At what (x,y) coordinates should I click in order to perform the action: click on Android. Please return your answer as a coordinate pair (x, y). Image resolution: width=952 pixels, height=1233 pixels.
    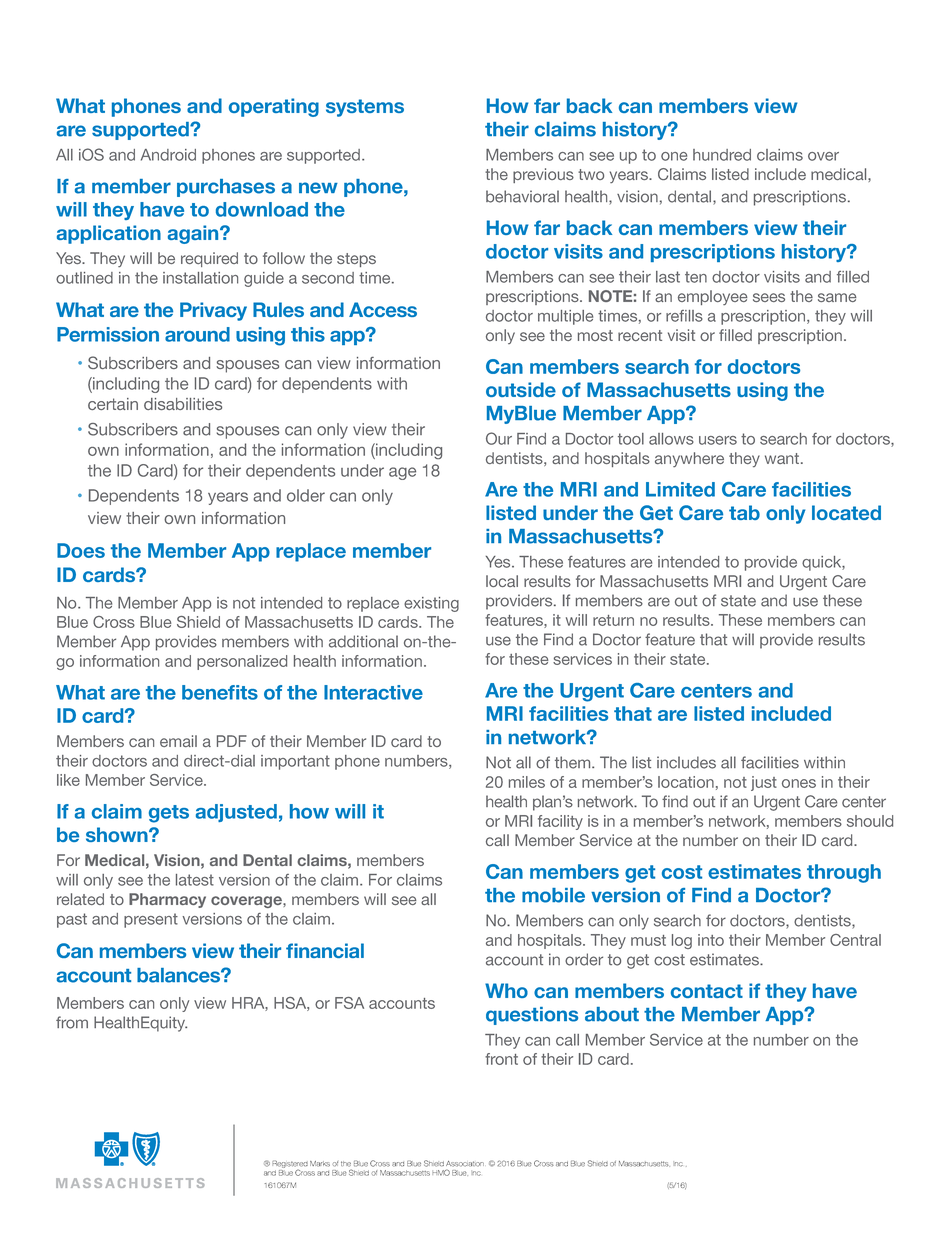
    Looking at the image, I should click on (168, 155).
